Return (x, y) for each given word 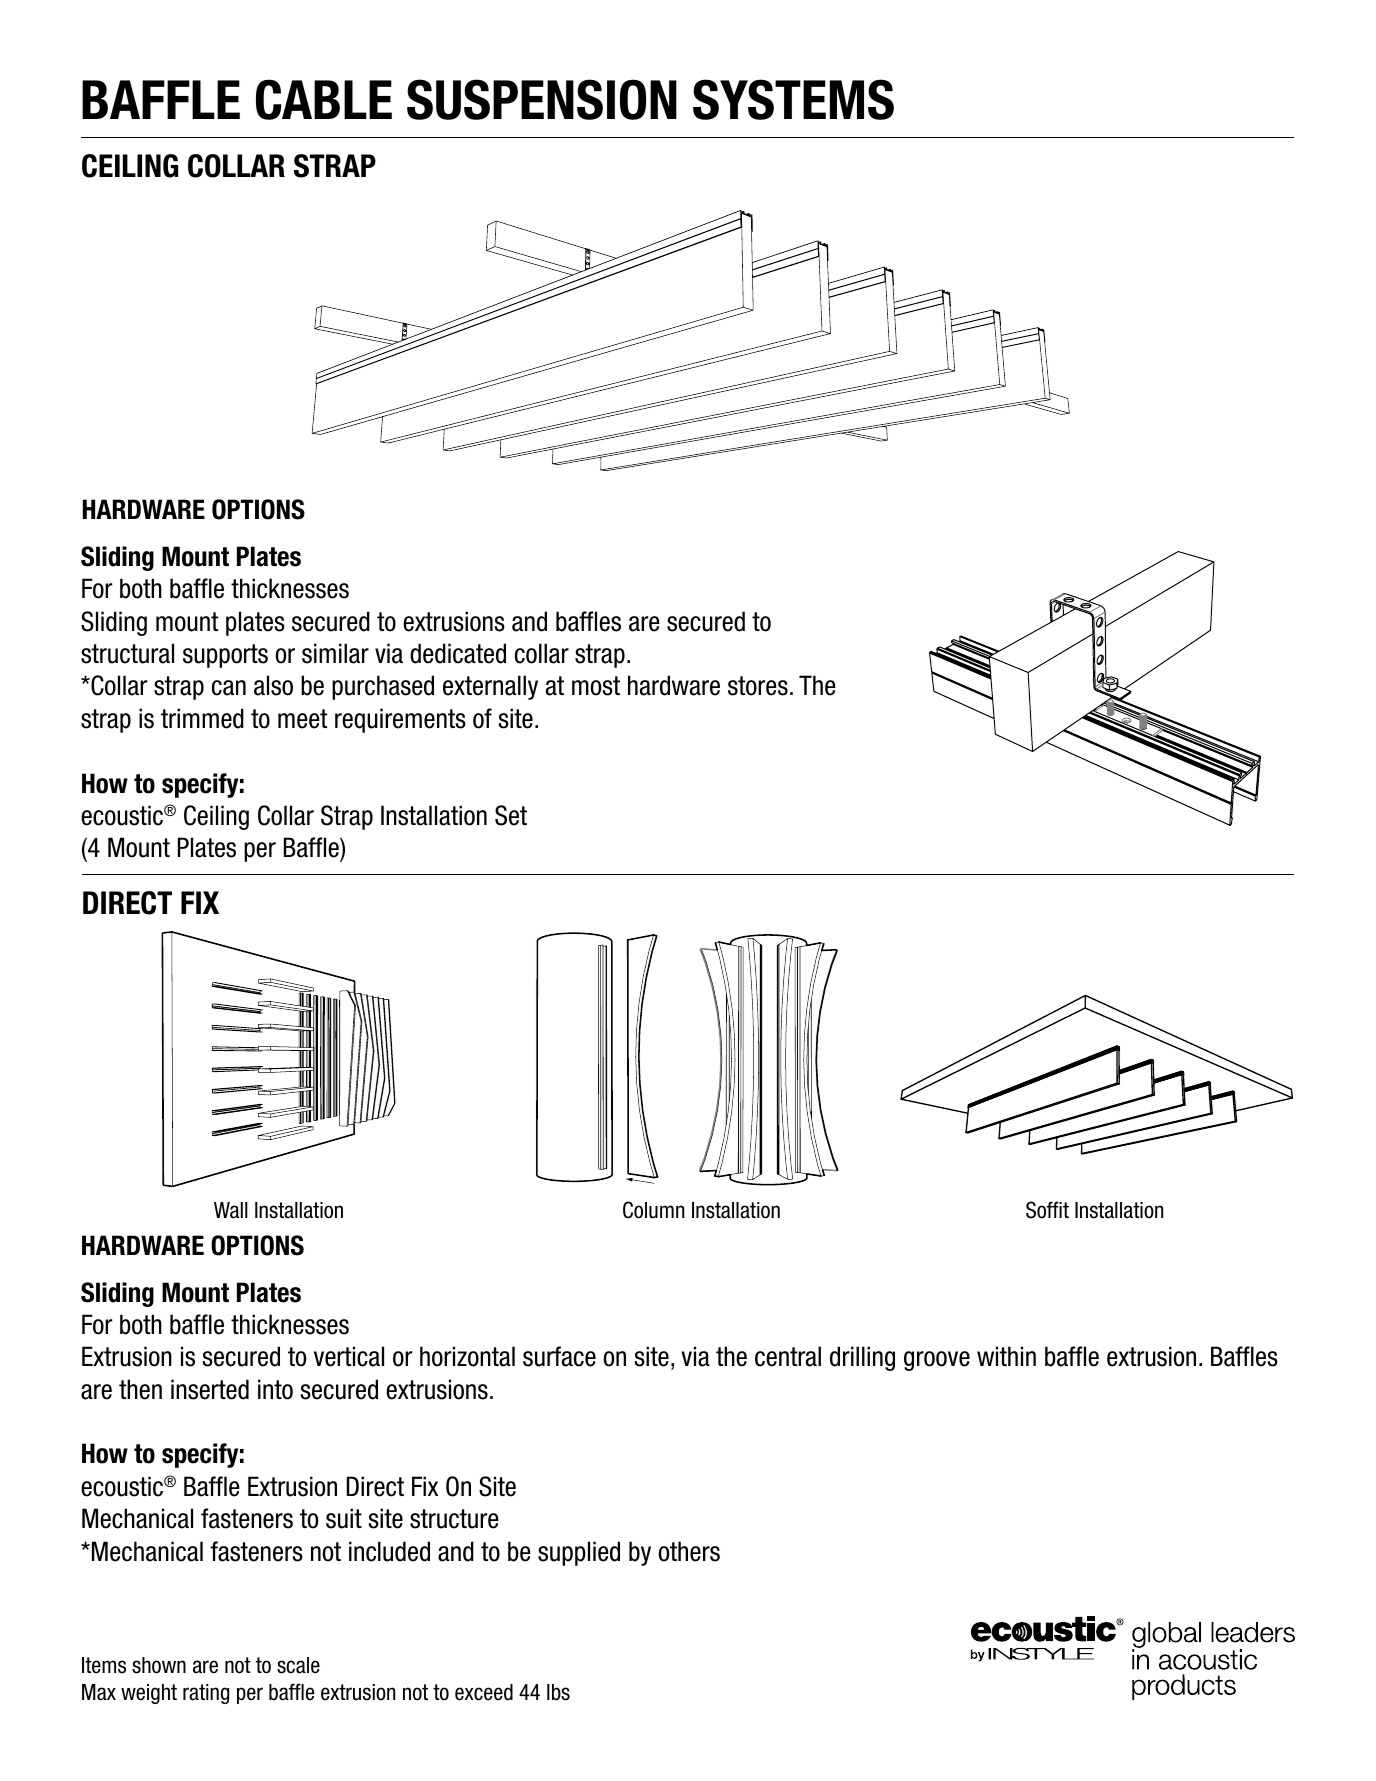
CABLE (324, 99)
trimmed (202, 718)
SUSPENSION (542, 99)
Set (511, 815)
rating (206, 1694)
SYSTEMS (793, 99)
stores (758, 686)
